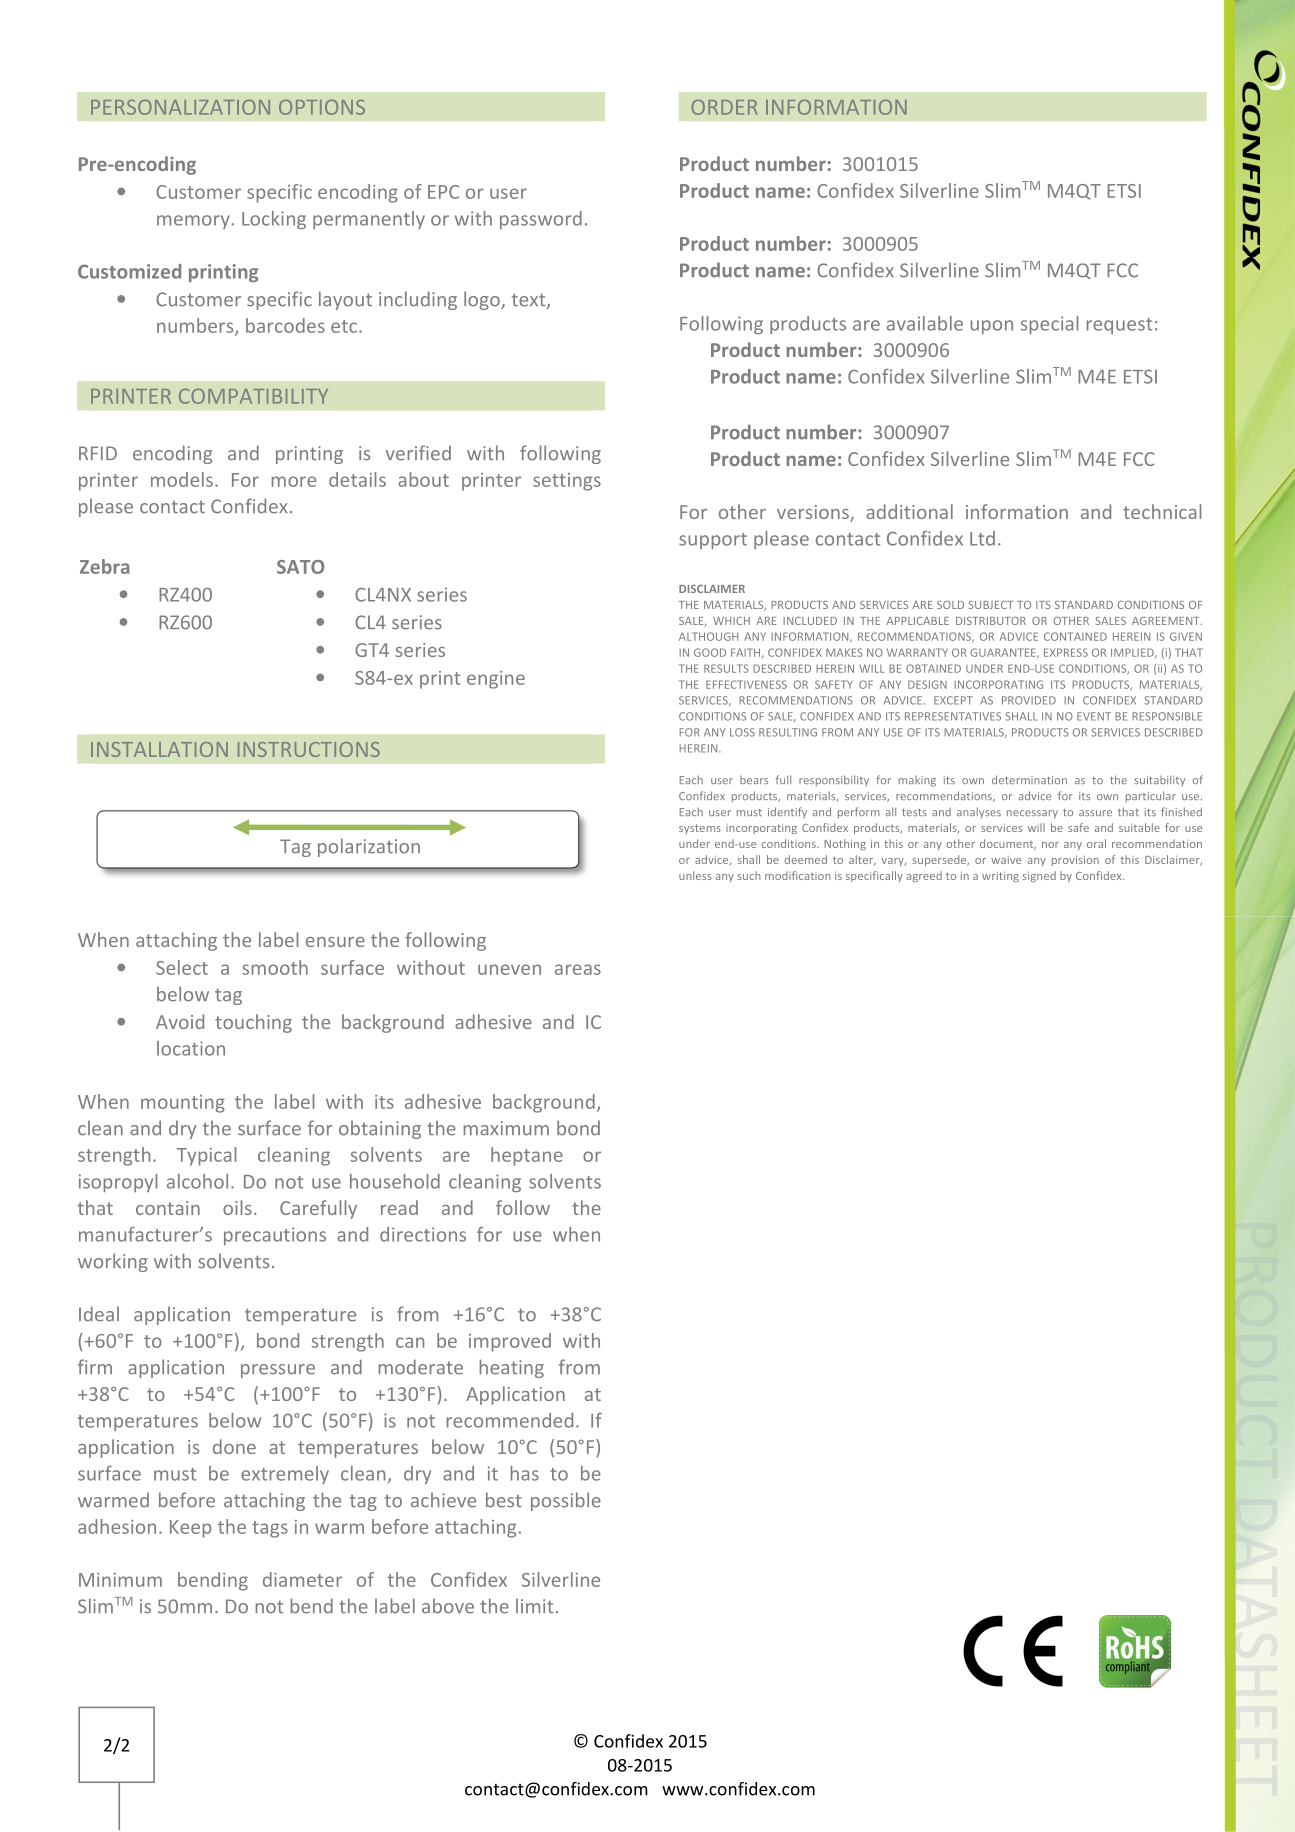 This screenshot has width=1295, height=1832. What do you see at coordinates (534, 1606) in the screenshot?
I see `limit` at bounding box center [534, 1606].
